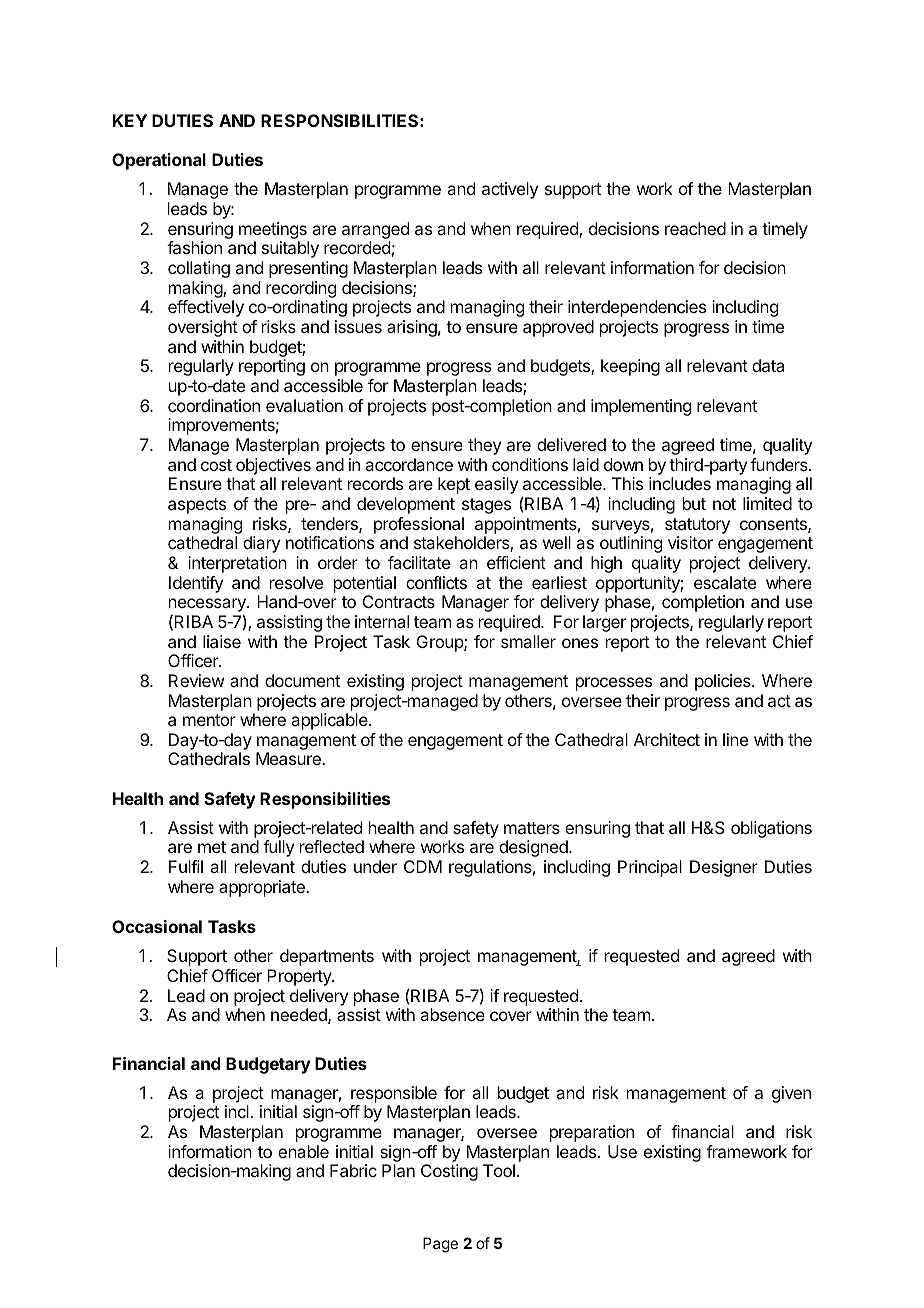 Image resolution: width=924 pixels, height=1308 pixels. Describe the element at coordinates (510, 190) in the document. I see `actively` at that location.
